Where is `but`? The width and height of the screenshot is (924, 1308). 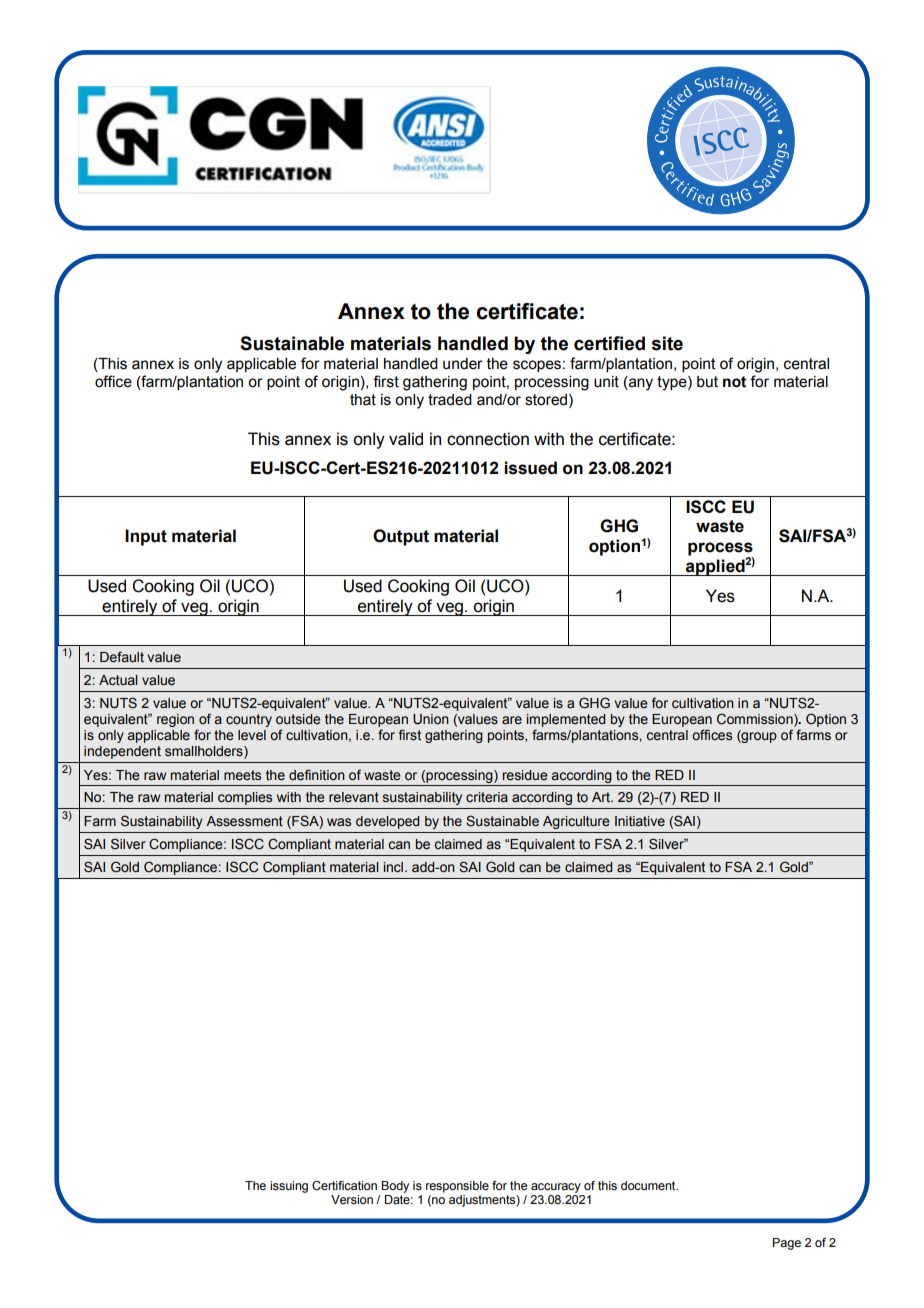 but is located at coordinates (707, 382).
